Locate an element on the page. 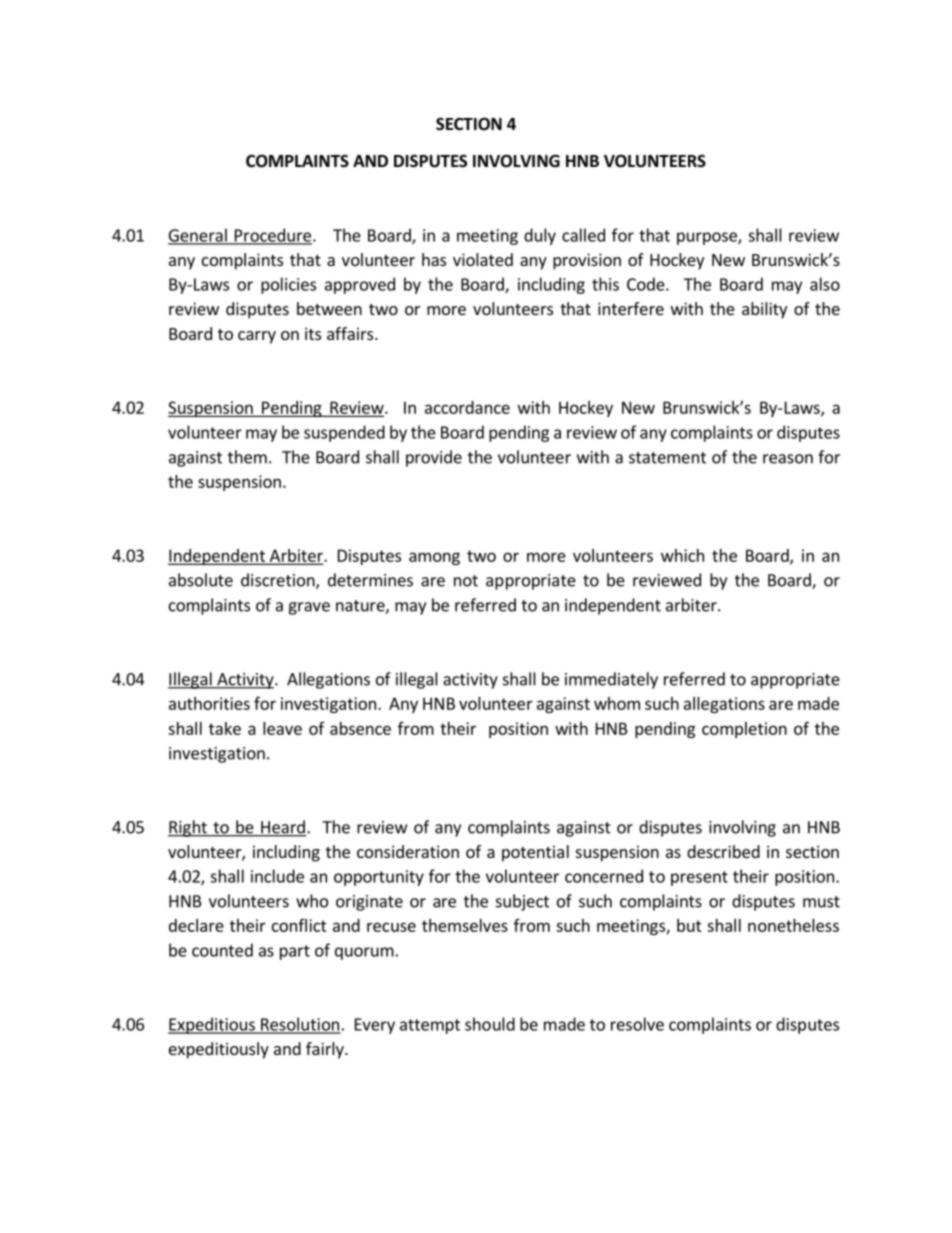  described is located at coordinates (723, 851).
